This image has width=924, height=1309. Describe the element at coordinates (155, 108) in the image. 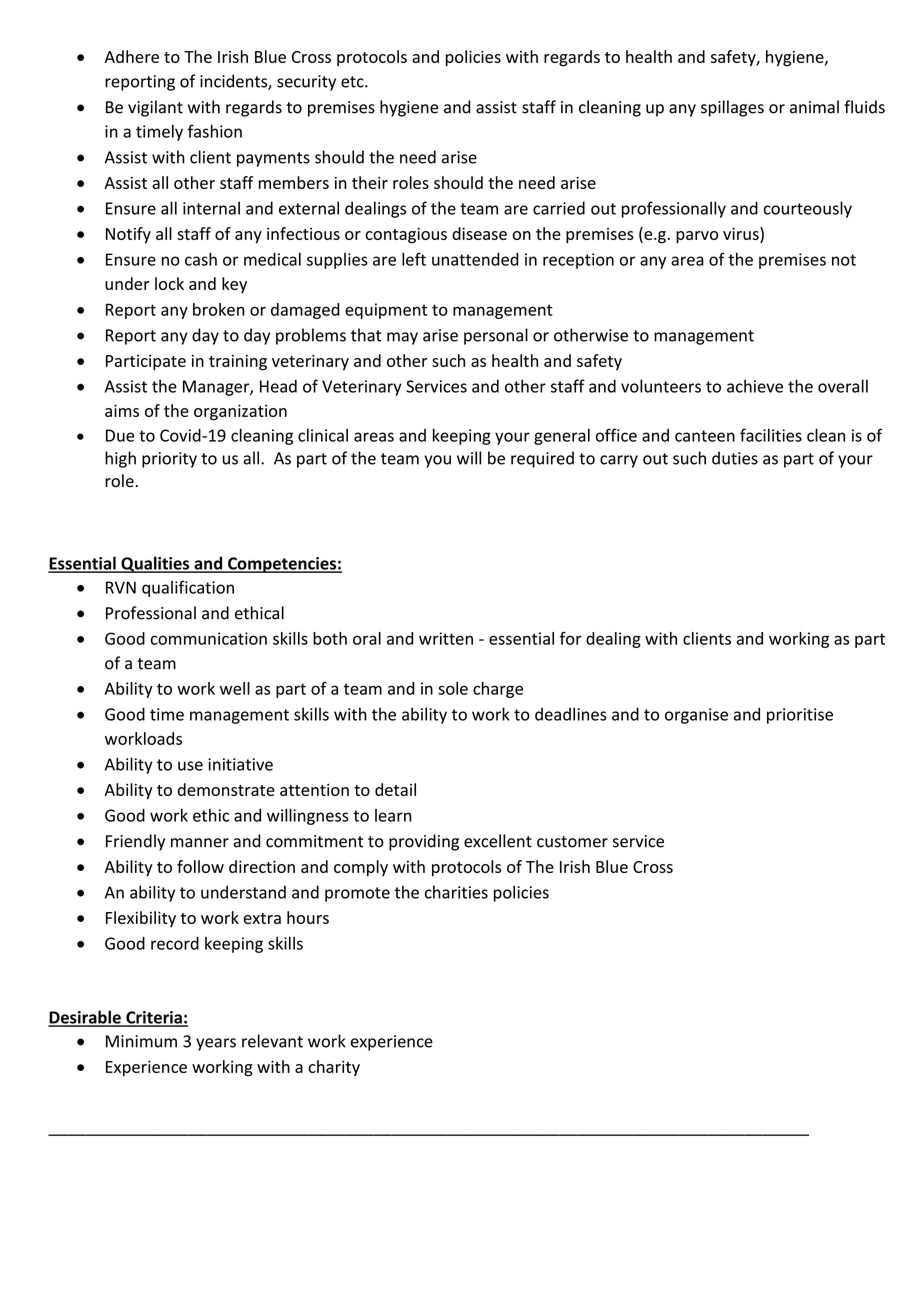

I see `vigilant` at that location.
